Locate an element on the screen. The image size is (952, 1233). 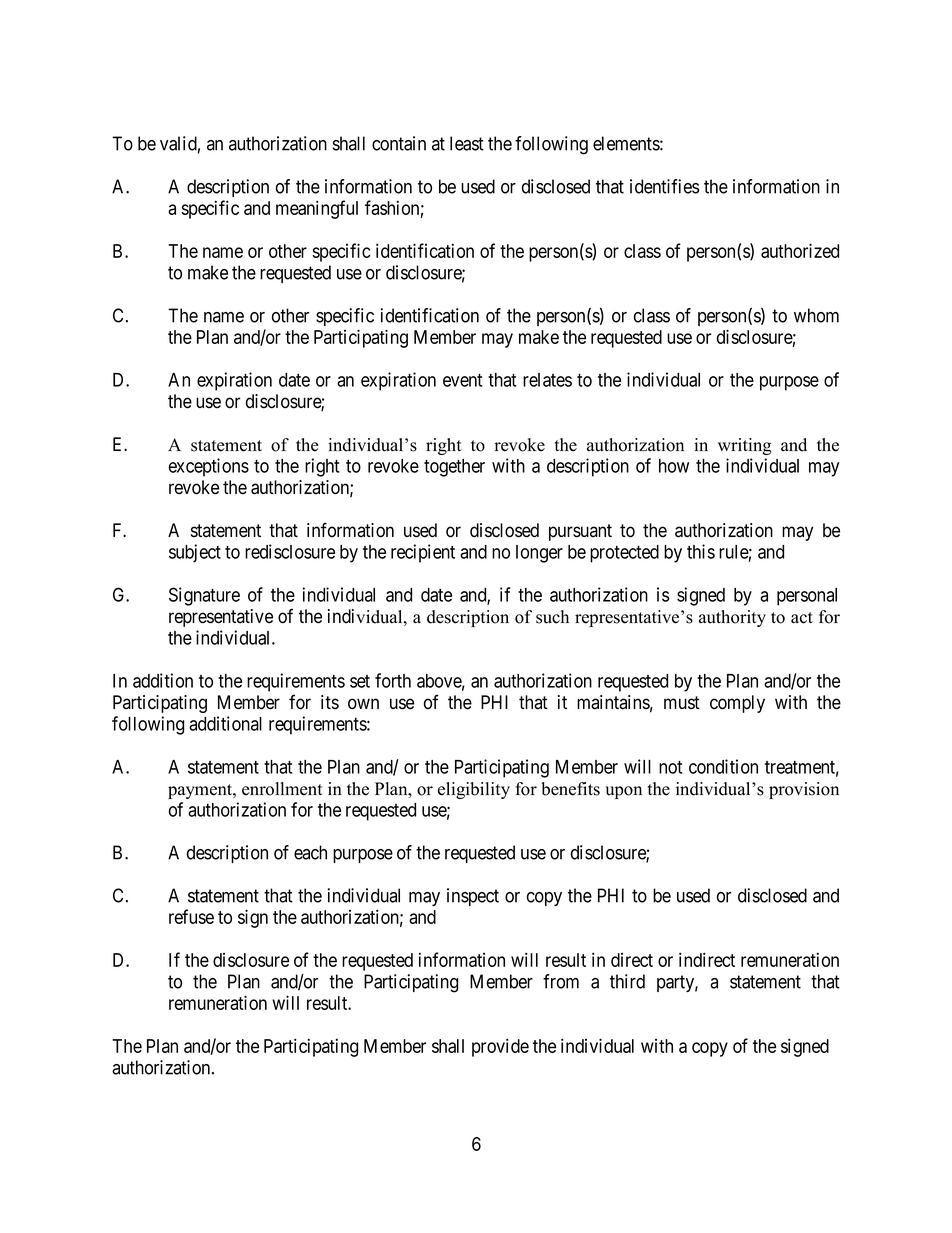
identifies is located at coordinates (664, 186).
